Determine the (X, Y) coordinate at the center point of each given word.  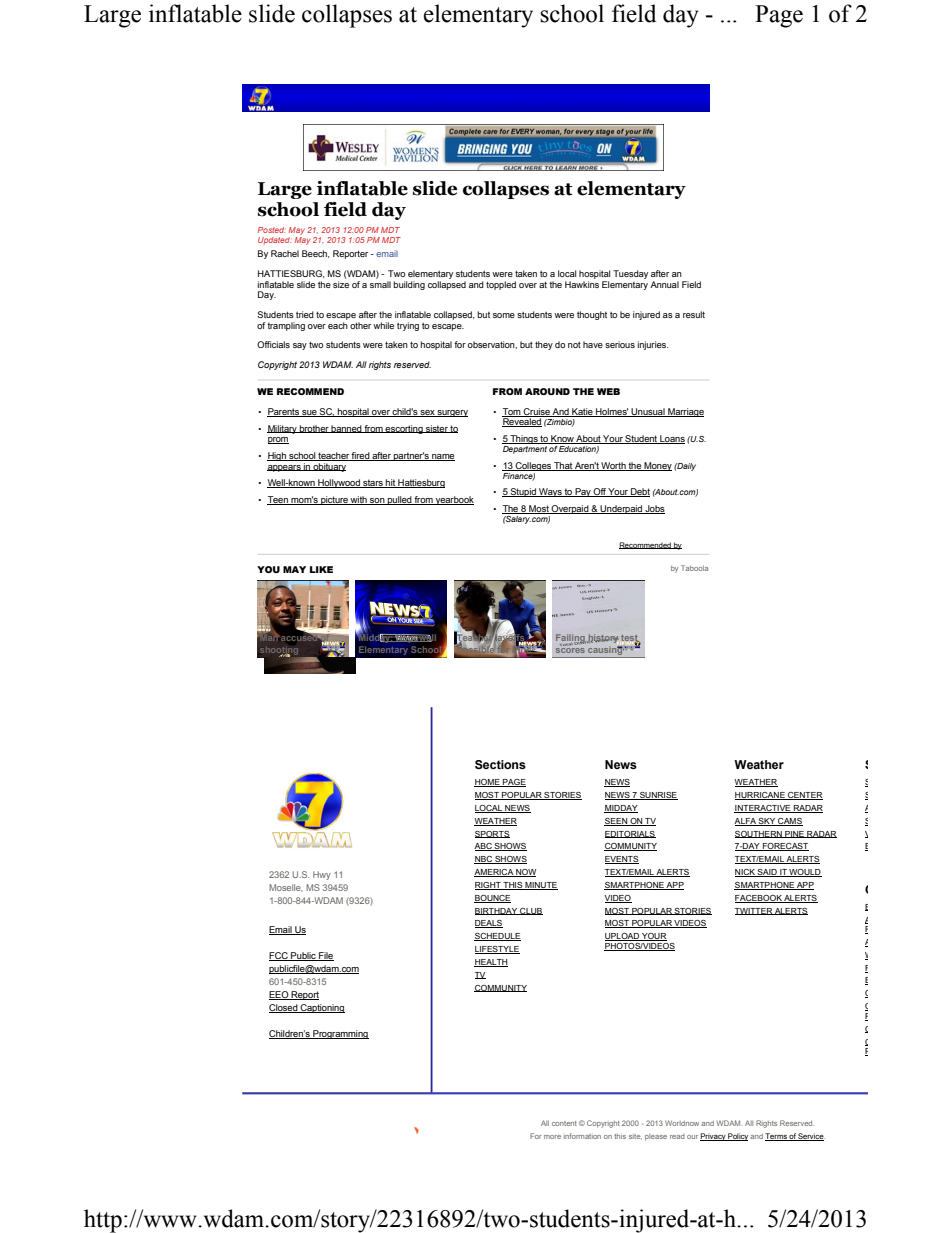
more (552, 1137)
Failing (571, 639)
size (341, 284)
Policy (737, 1137)
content (564, 1123)
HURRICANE (761, 796)
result (694, 314)
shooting (279, 652)
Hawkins (582, 284)
